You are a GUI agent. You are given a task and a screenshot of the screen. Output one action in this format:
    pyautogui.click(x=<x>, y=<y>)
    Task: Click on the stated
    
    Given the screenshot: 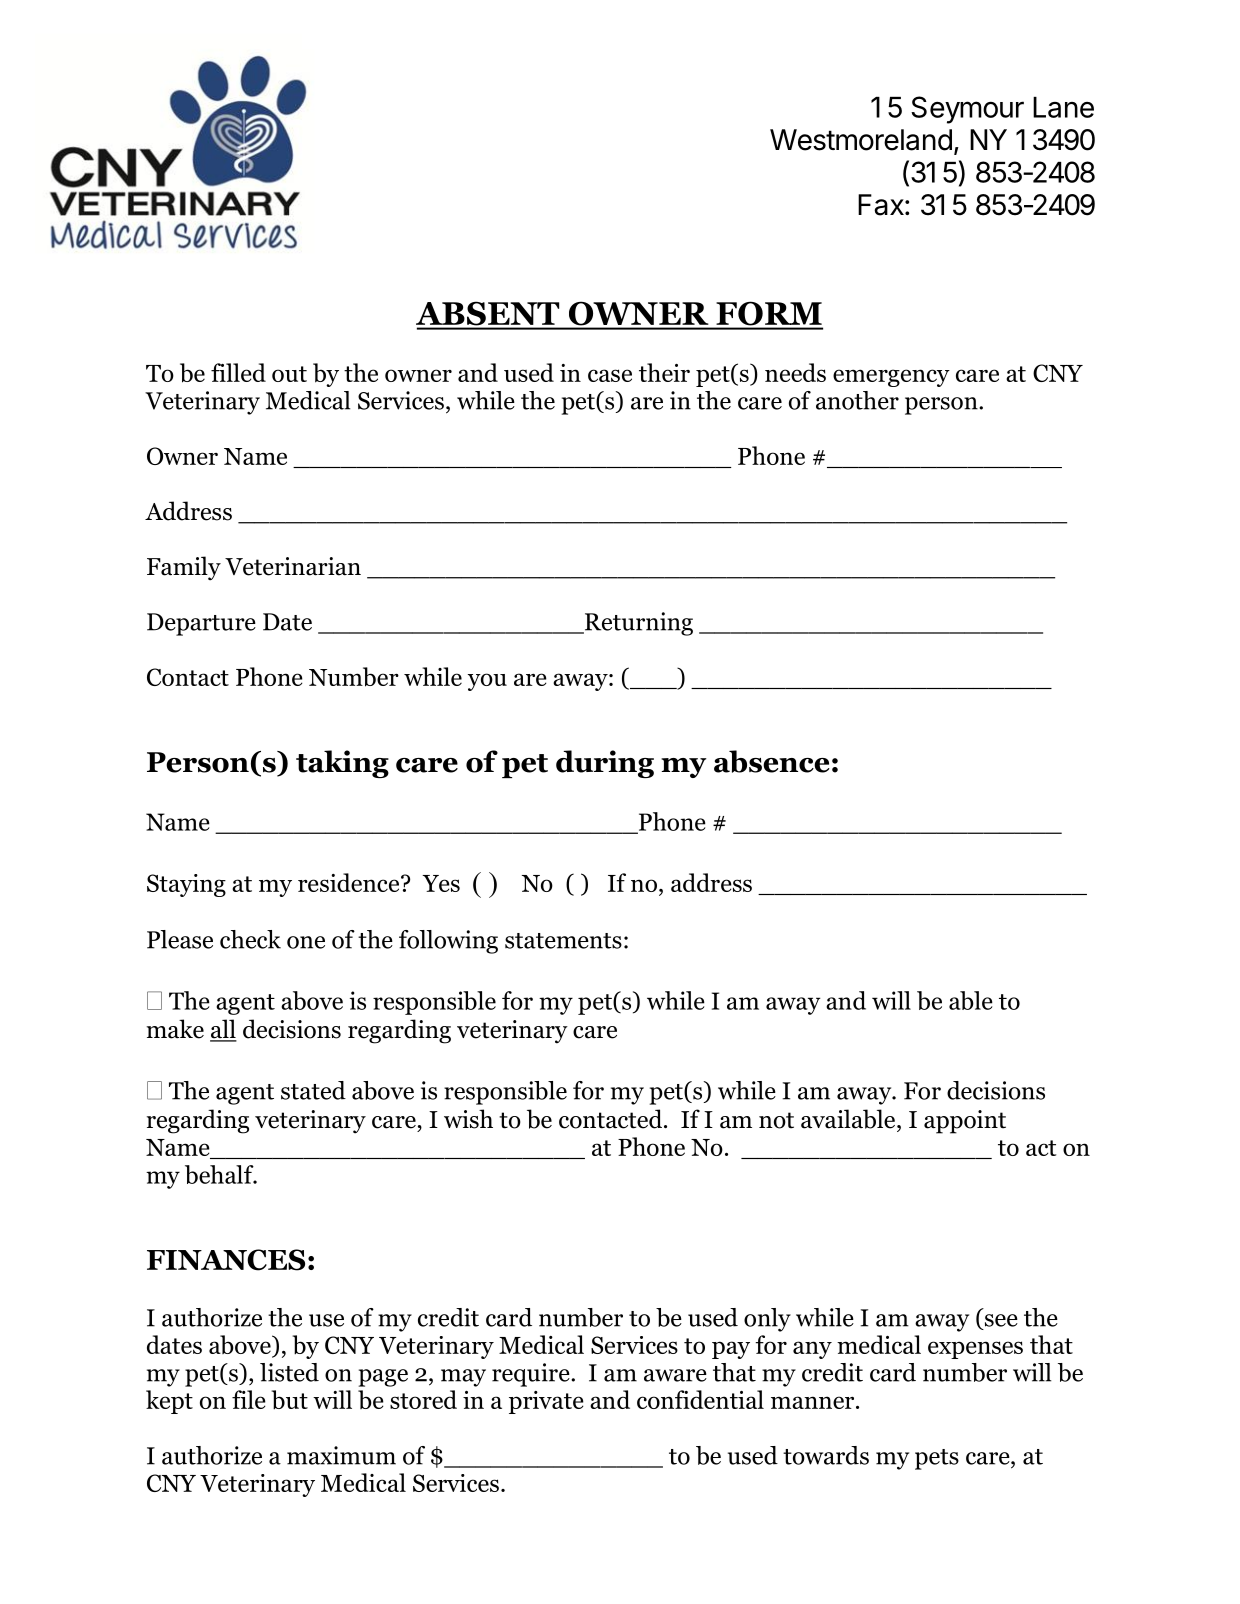 What is the action you would take?
    pyautogui.click(x=313, y=1090)
